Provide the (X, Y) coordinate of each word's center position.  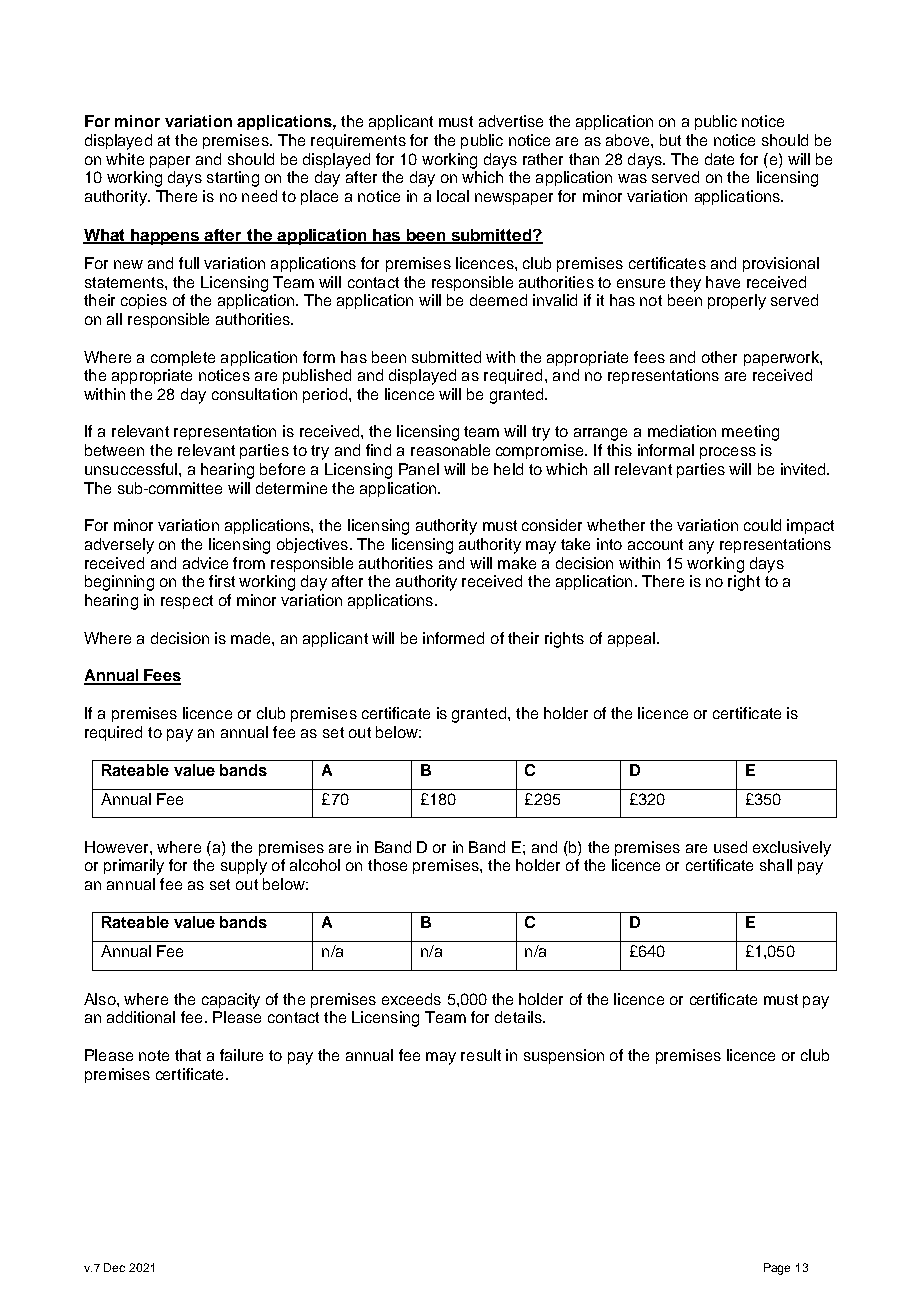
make (517, 563)
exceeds (411, 999)
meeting (750, 433)
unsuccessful (132, 469)
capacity (231, 1001)
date (719, 159)
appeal (631, 639)
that (188, 1055)
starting (233, 179)
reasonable (450, 450)
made (252, 638)
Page (777, 1269)
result (481, 1055)
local (453, 196)
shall (776, 865)
